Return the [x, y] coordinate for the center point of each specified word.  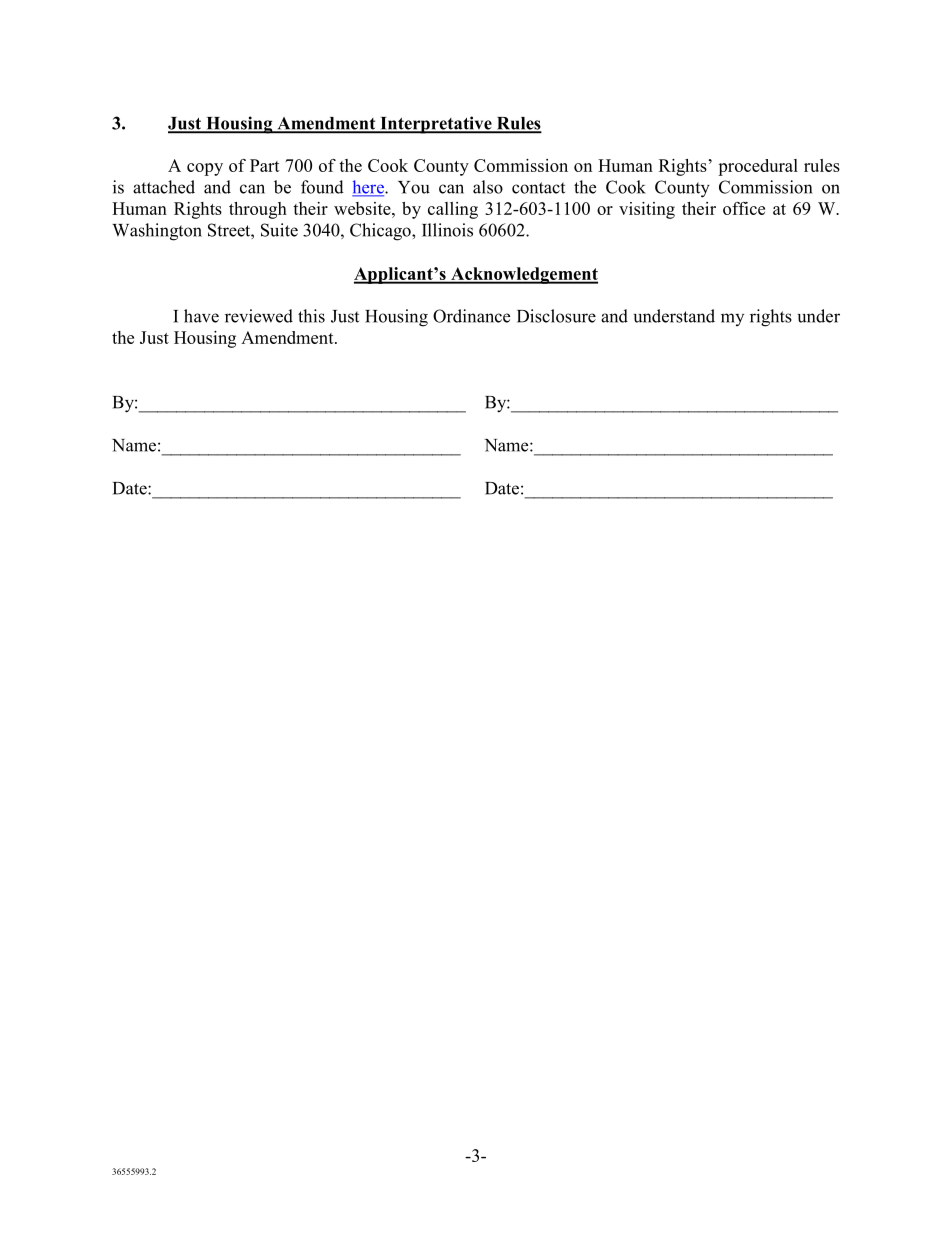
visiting [647, 210]
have [201, 316]
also [488, 187]
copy [205, 169]
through [258, 210]
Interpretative [436, 125]
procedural [758, 167]
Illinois [447, 230]
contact [538, 188]
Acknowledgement [523, 275]
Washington [157, 232]
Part [265, 165]
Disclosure [556, 316]
